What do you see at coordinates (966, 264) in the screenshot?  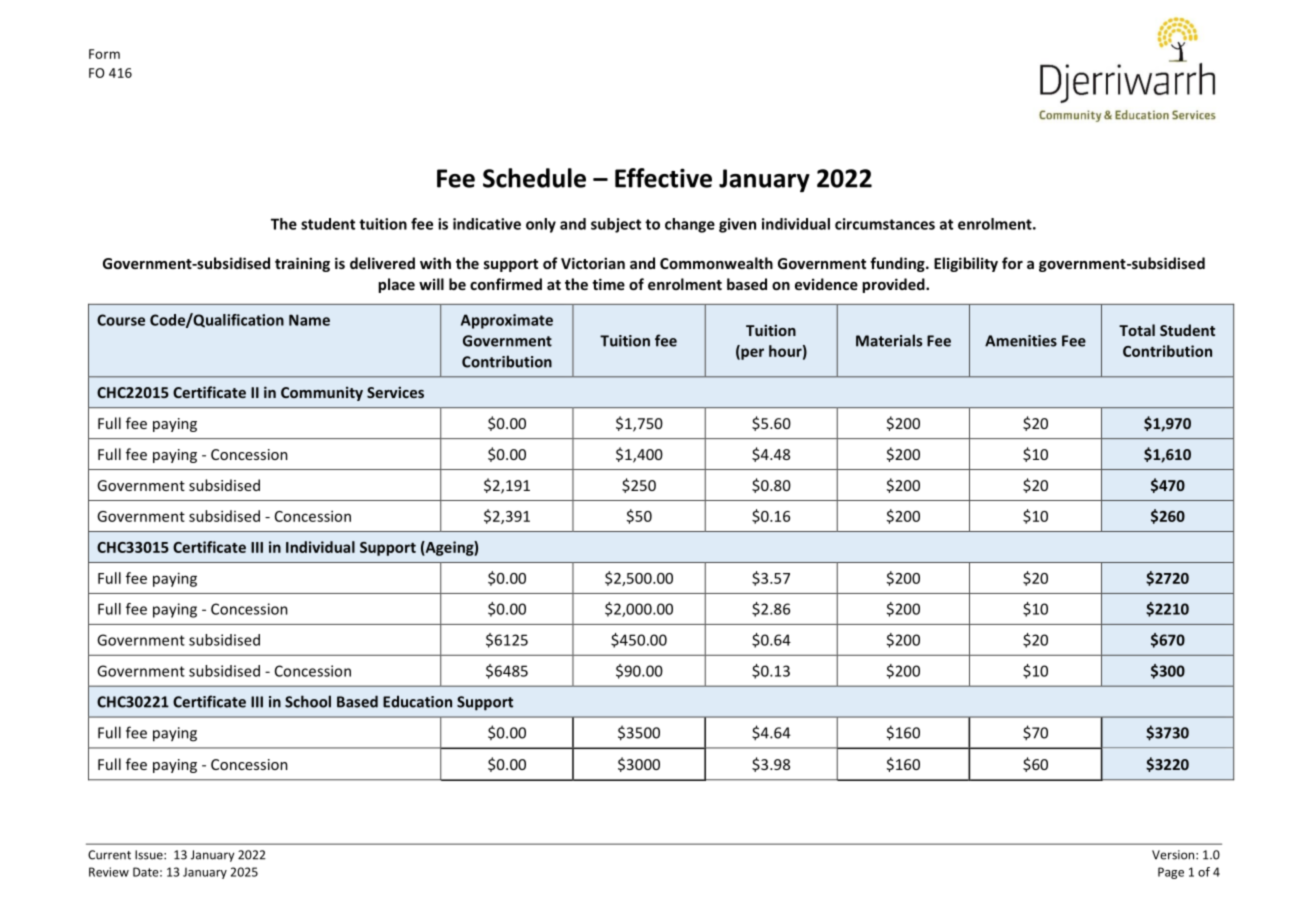 I see `Eligibility` at bounding box center [966, 264].
